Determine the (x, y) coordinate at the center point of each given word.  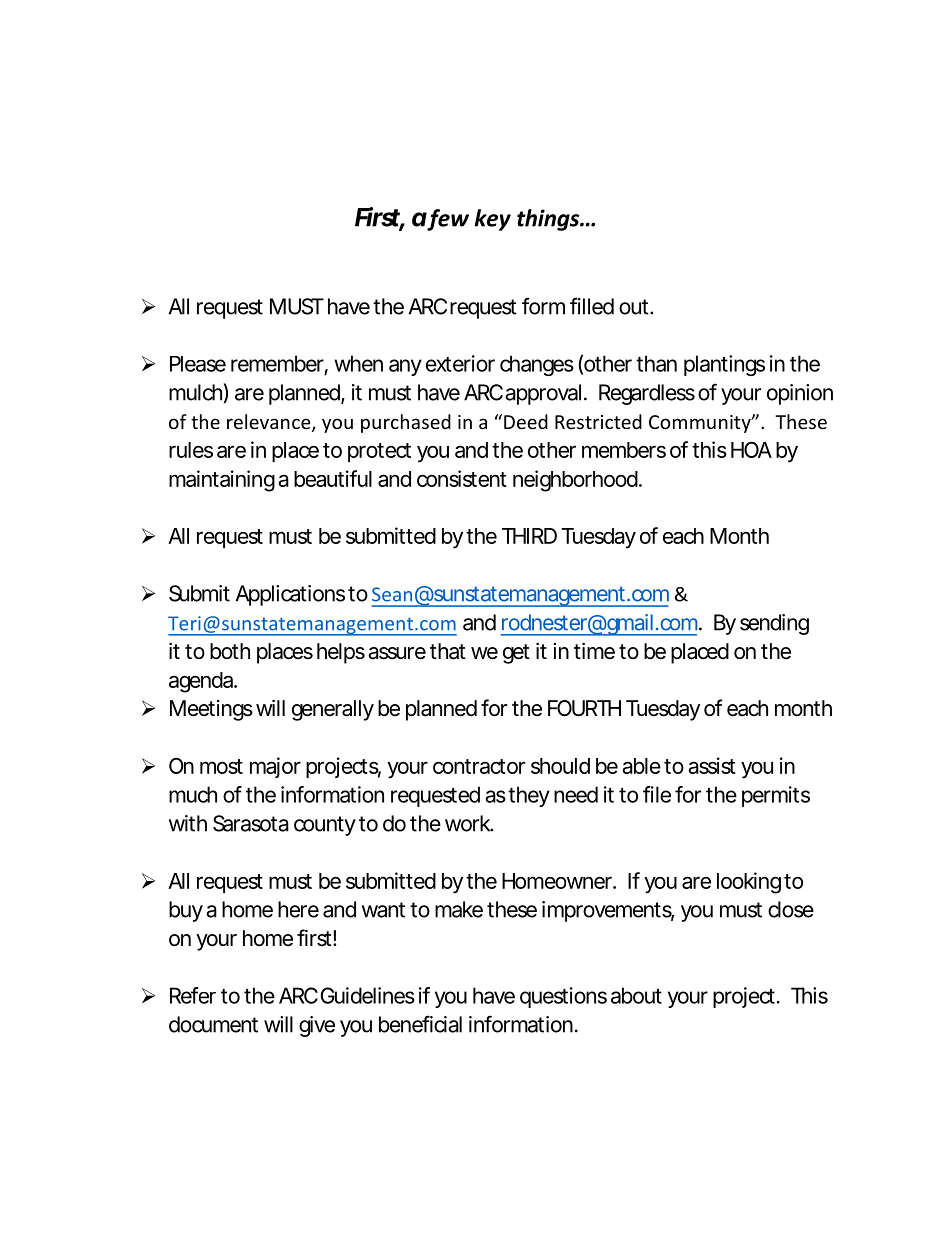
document (213, 1024)
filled (592, 306)
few (447, 220)
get (516, 654)
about (636, 995)
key (492, 220)
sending (774, 624)
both (230, 651)
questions (563, 997)
